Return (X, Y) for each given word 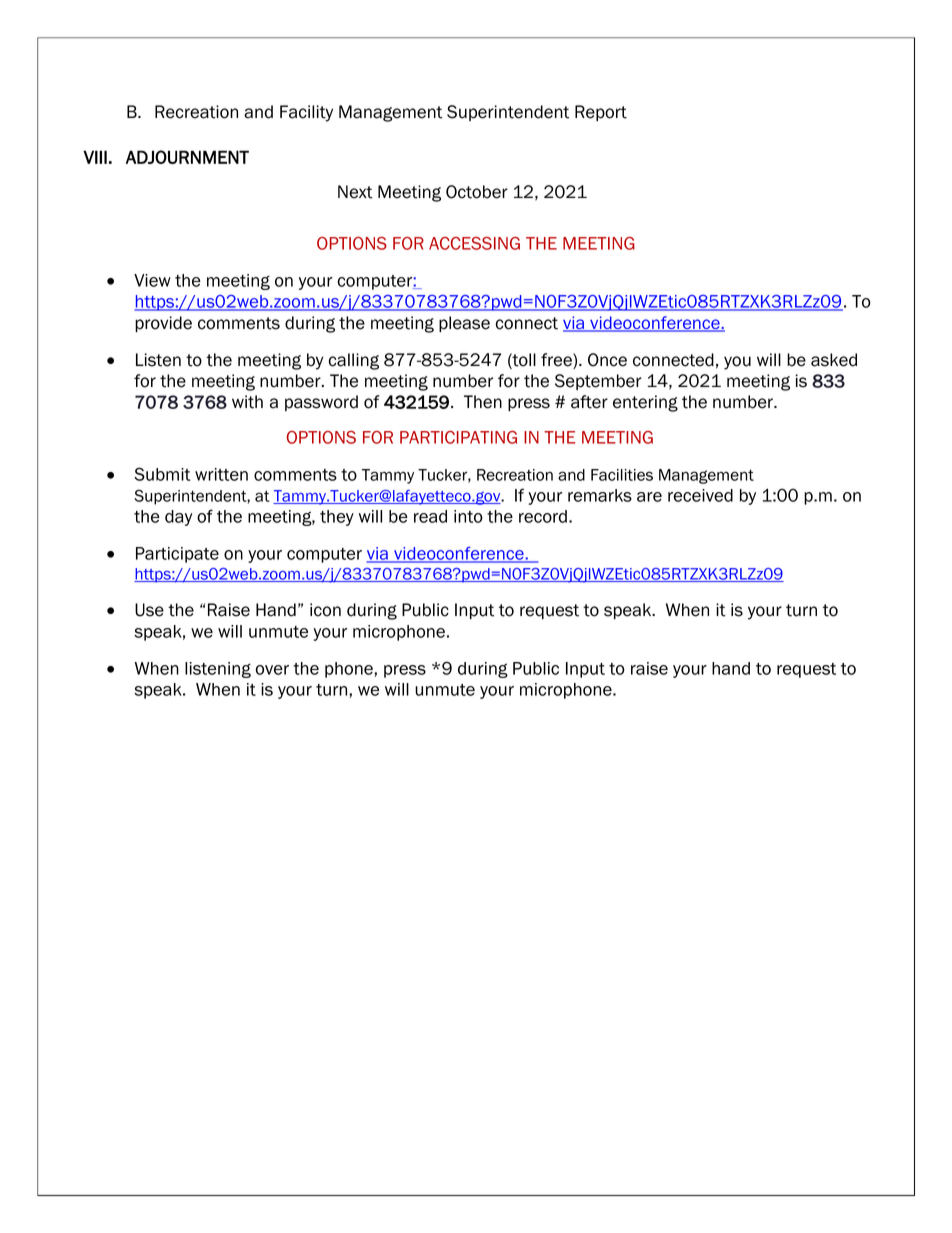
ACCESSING (474, 243)
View (152, 280)
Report (601, 113)
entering (645, 403)
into (468, 516)
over (272, 670)
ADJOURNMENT (187, 157)
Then (483, 402)
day (179, 518)
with (247, 402)
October (477, 192)
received (700, 495)
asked (834, 360)
